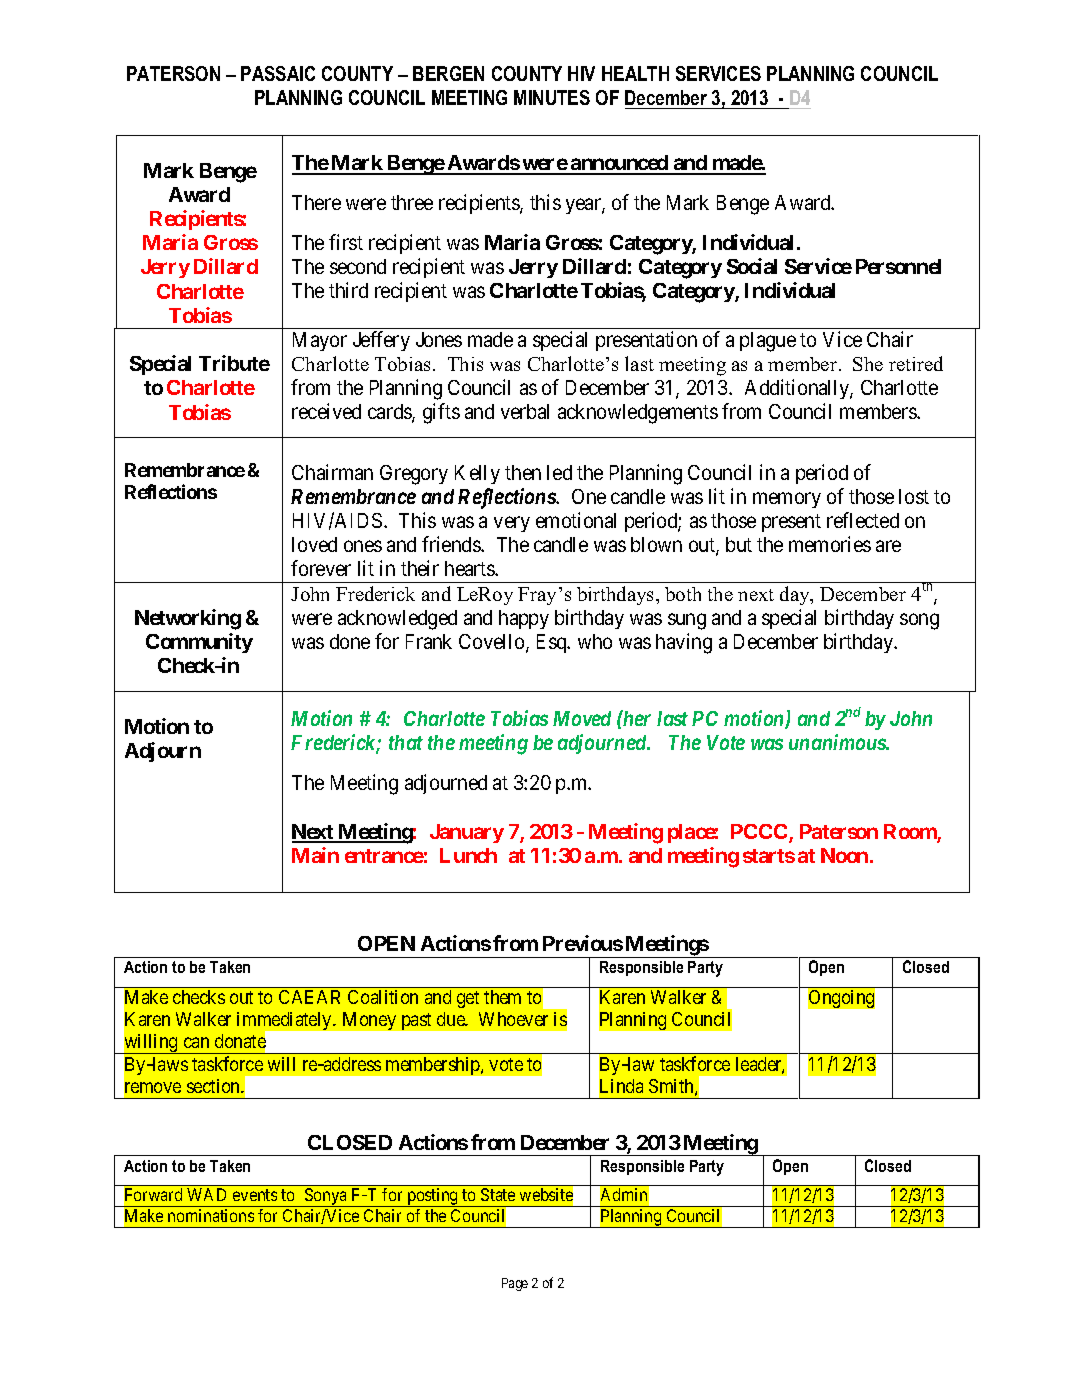 This page has width=1065, height=1379. What do you see at coordinates (582, 718) in the page?
I see `Moved` at bounding box center [582, 718].
